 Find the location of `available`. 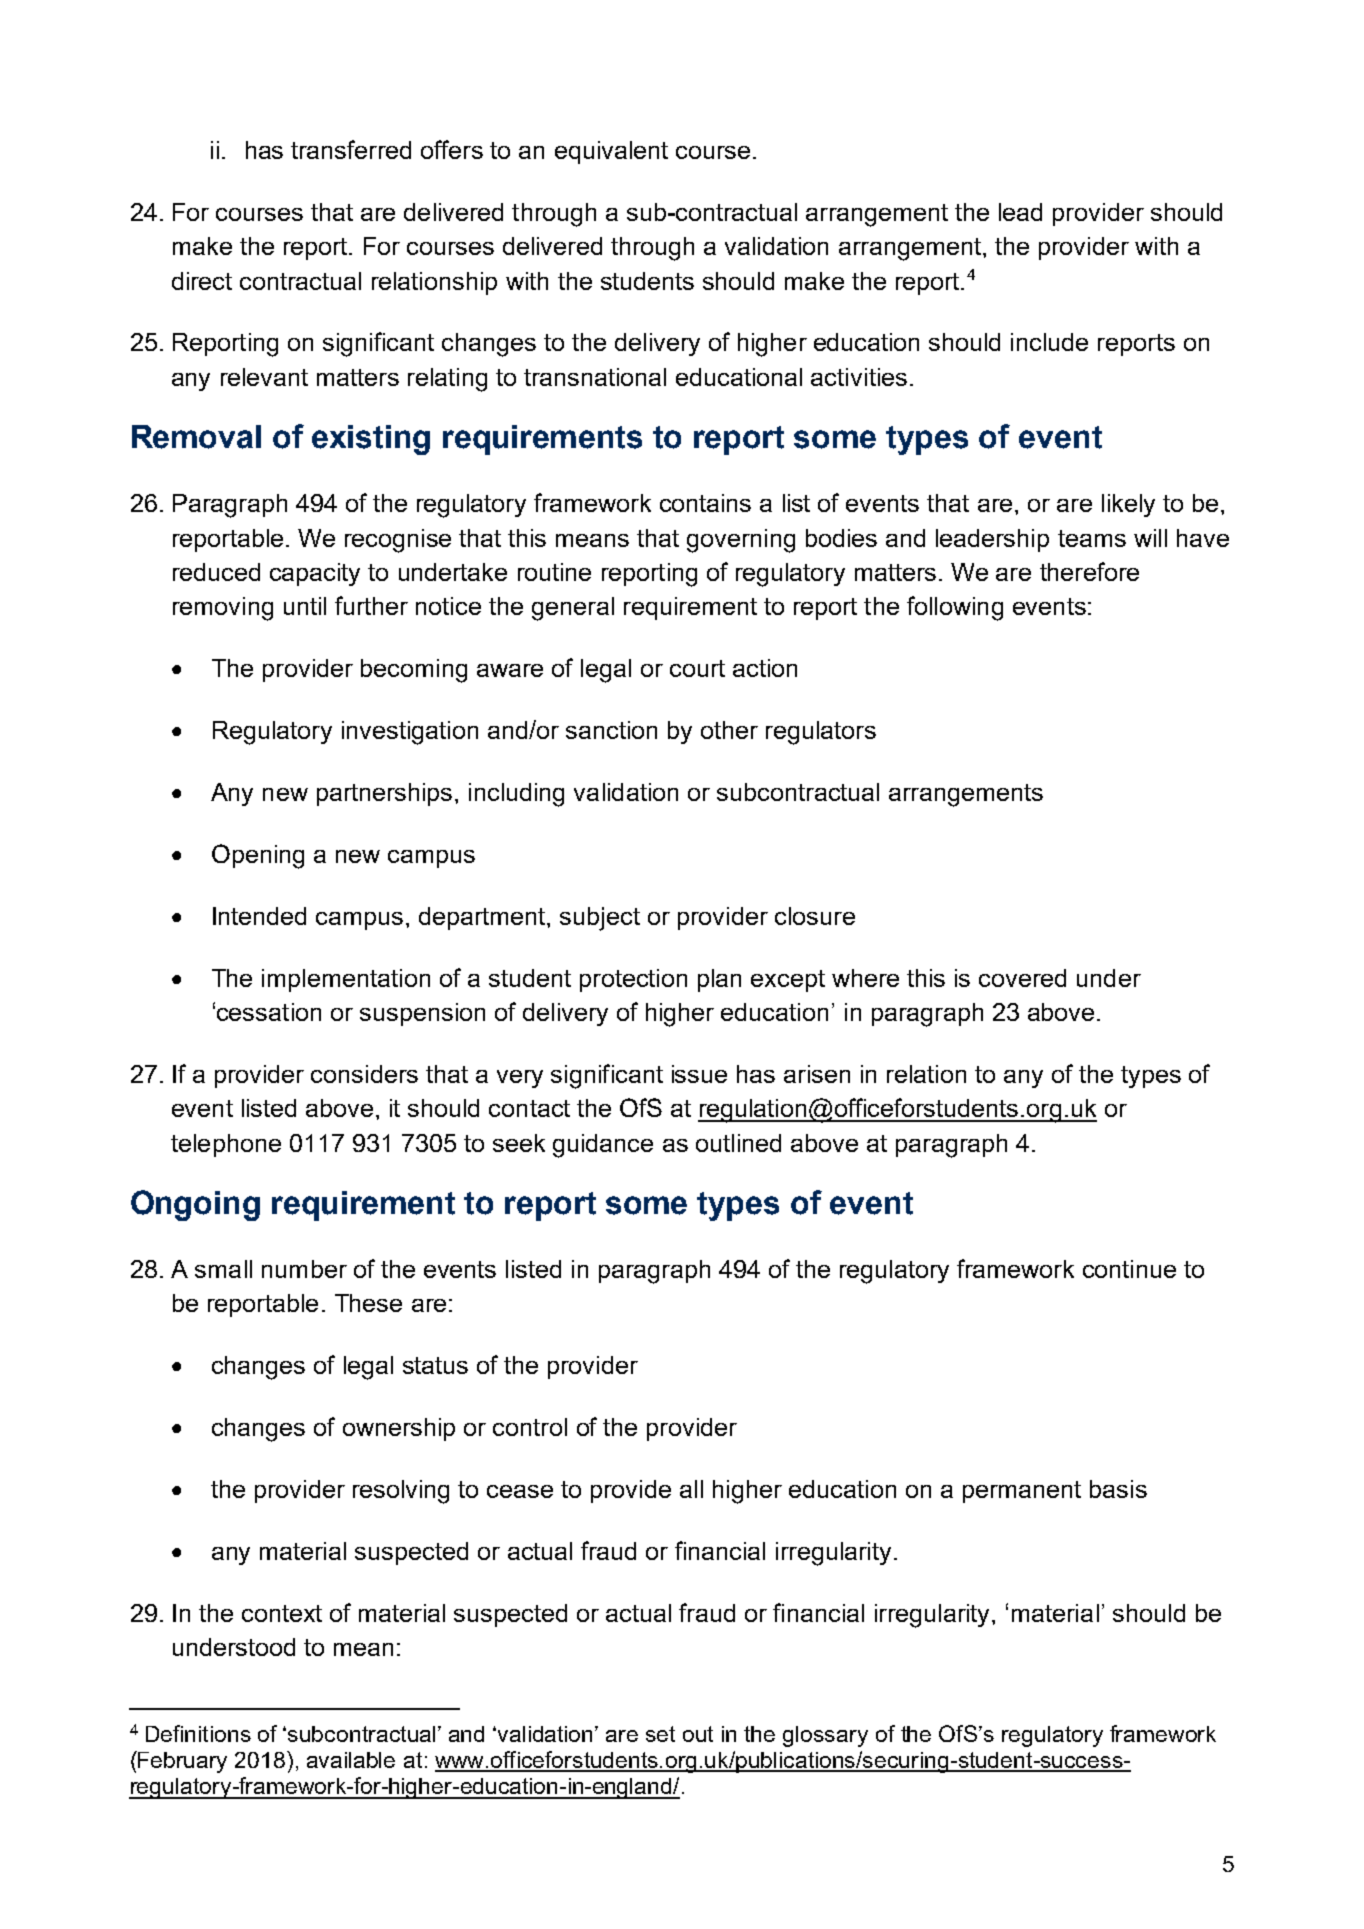

available is located at coordinates (351, 1760).
